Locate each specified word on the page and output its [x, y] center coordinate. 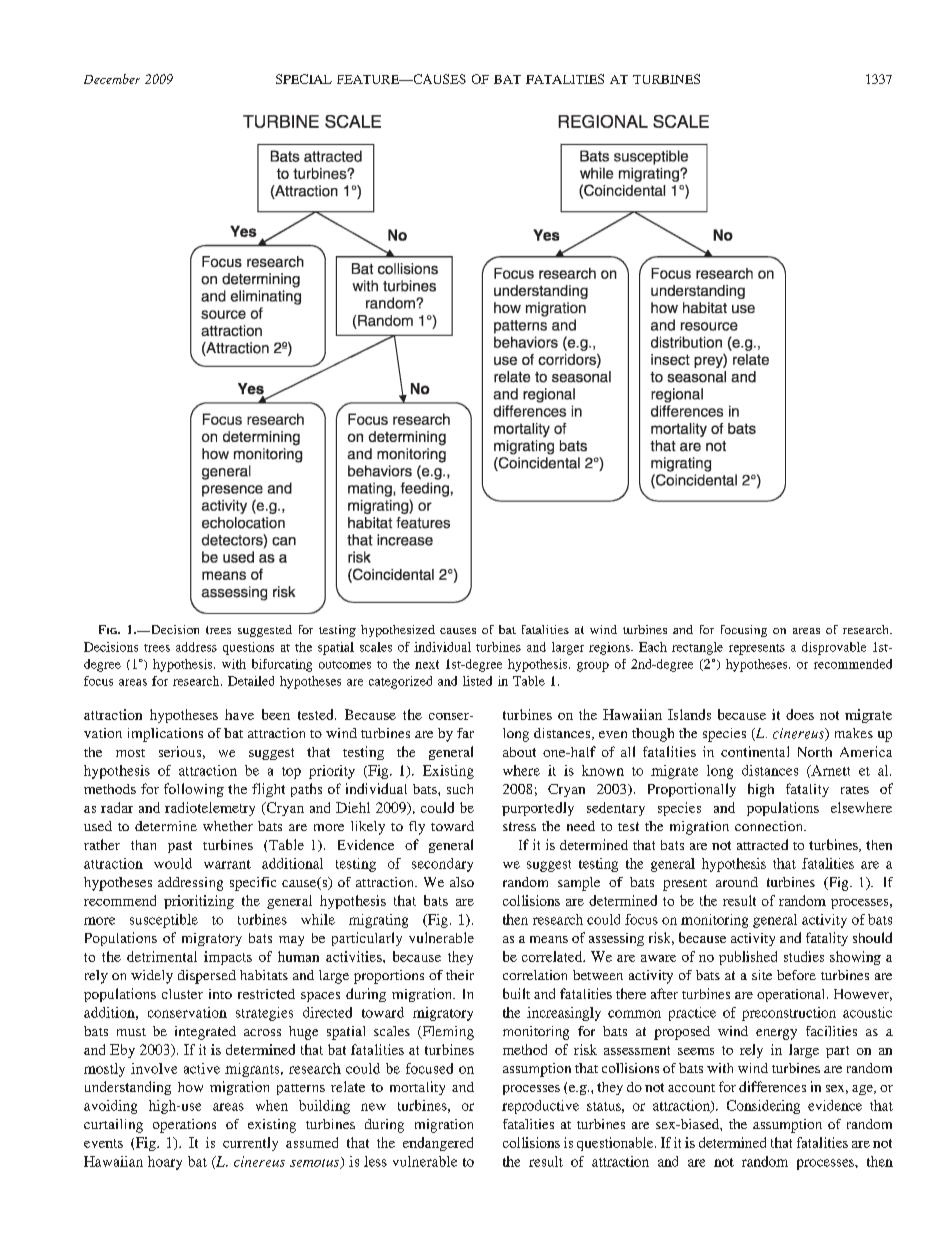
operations [184, 1126]
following [194, 790]
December [112, 79]
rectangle [697, 648]
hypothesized [398, 631]
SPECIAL [304, 79]
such [460, 789]
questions [248, 648]
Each [653, 647]
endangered [438, 1144]
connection [770, 826]
